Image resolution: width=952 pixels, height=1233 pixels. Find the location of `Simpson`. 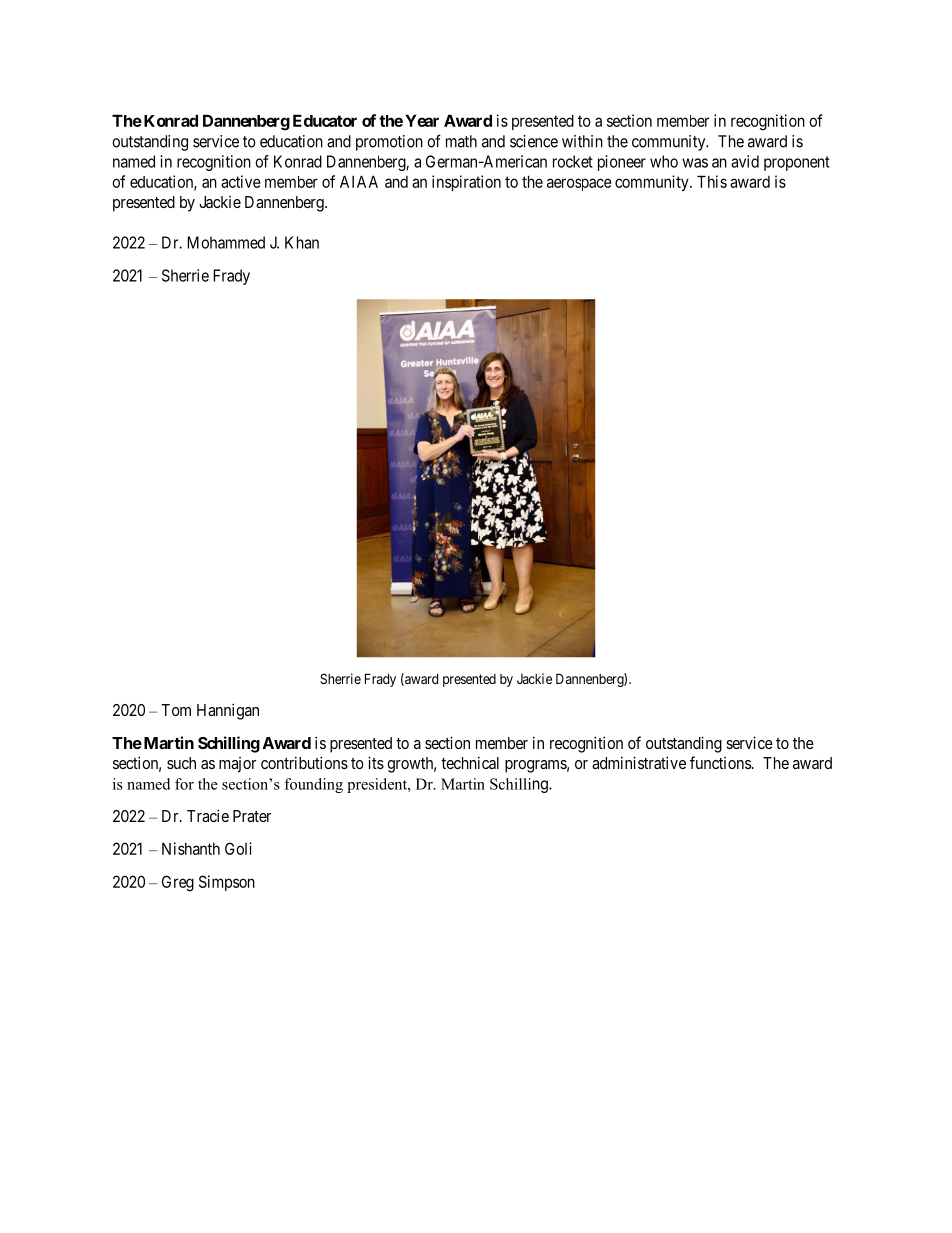

Simpson is located at coordinates (227, 883).
